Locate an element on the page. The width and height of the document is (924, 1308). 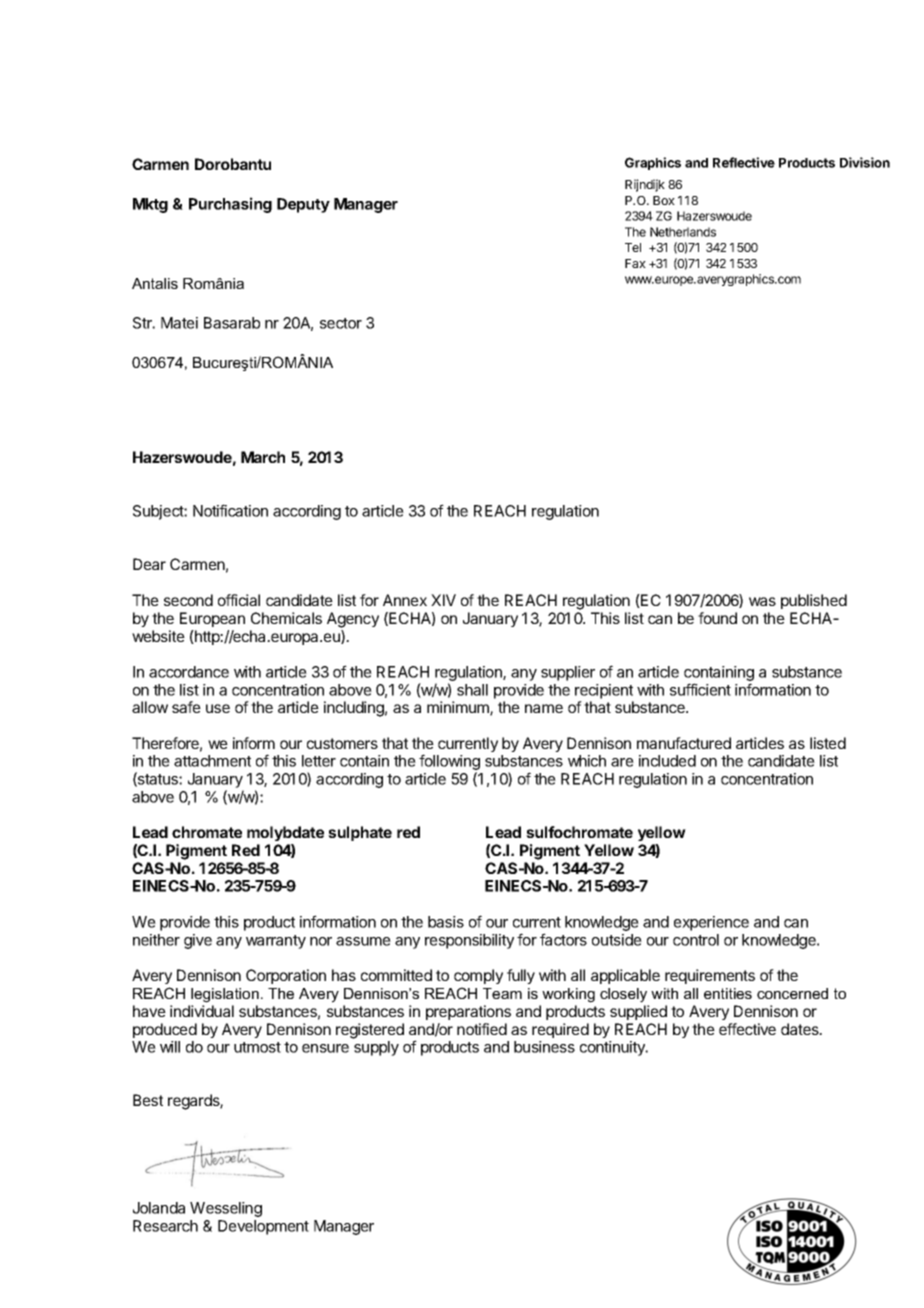
manufactured is located at coordinates (684, 743).
